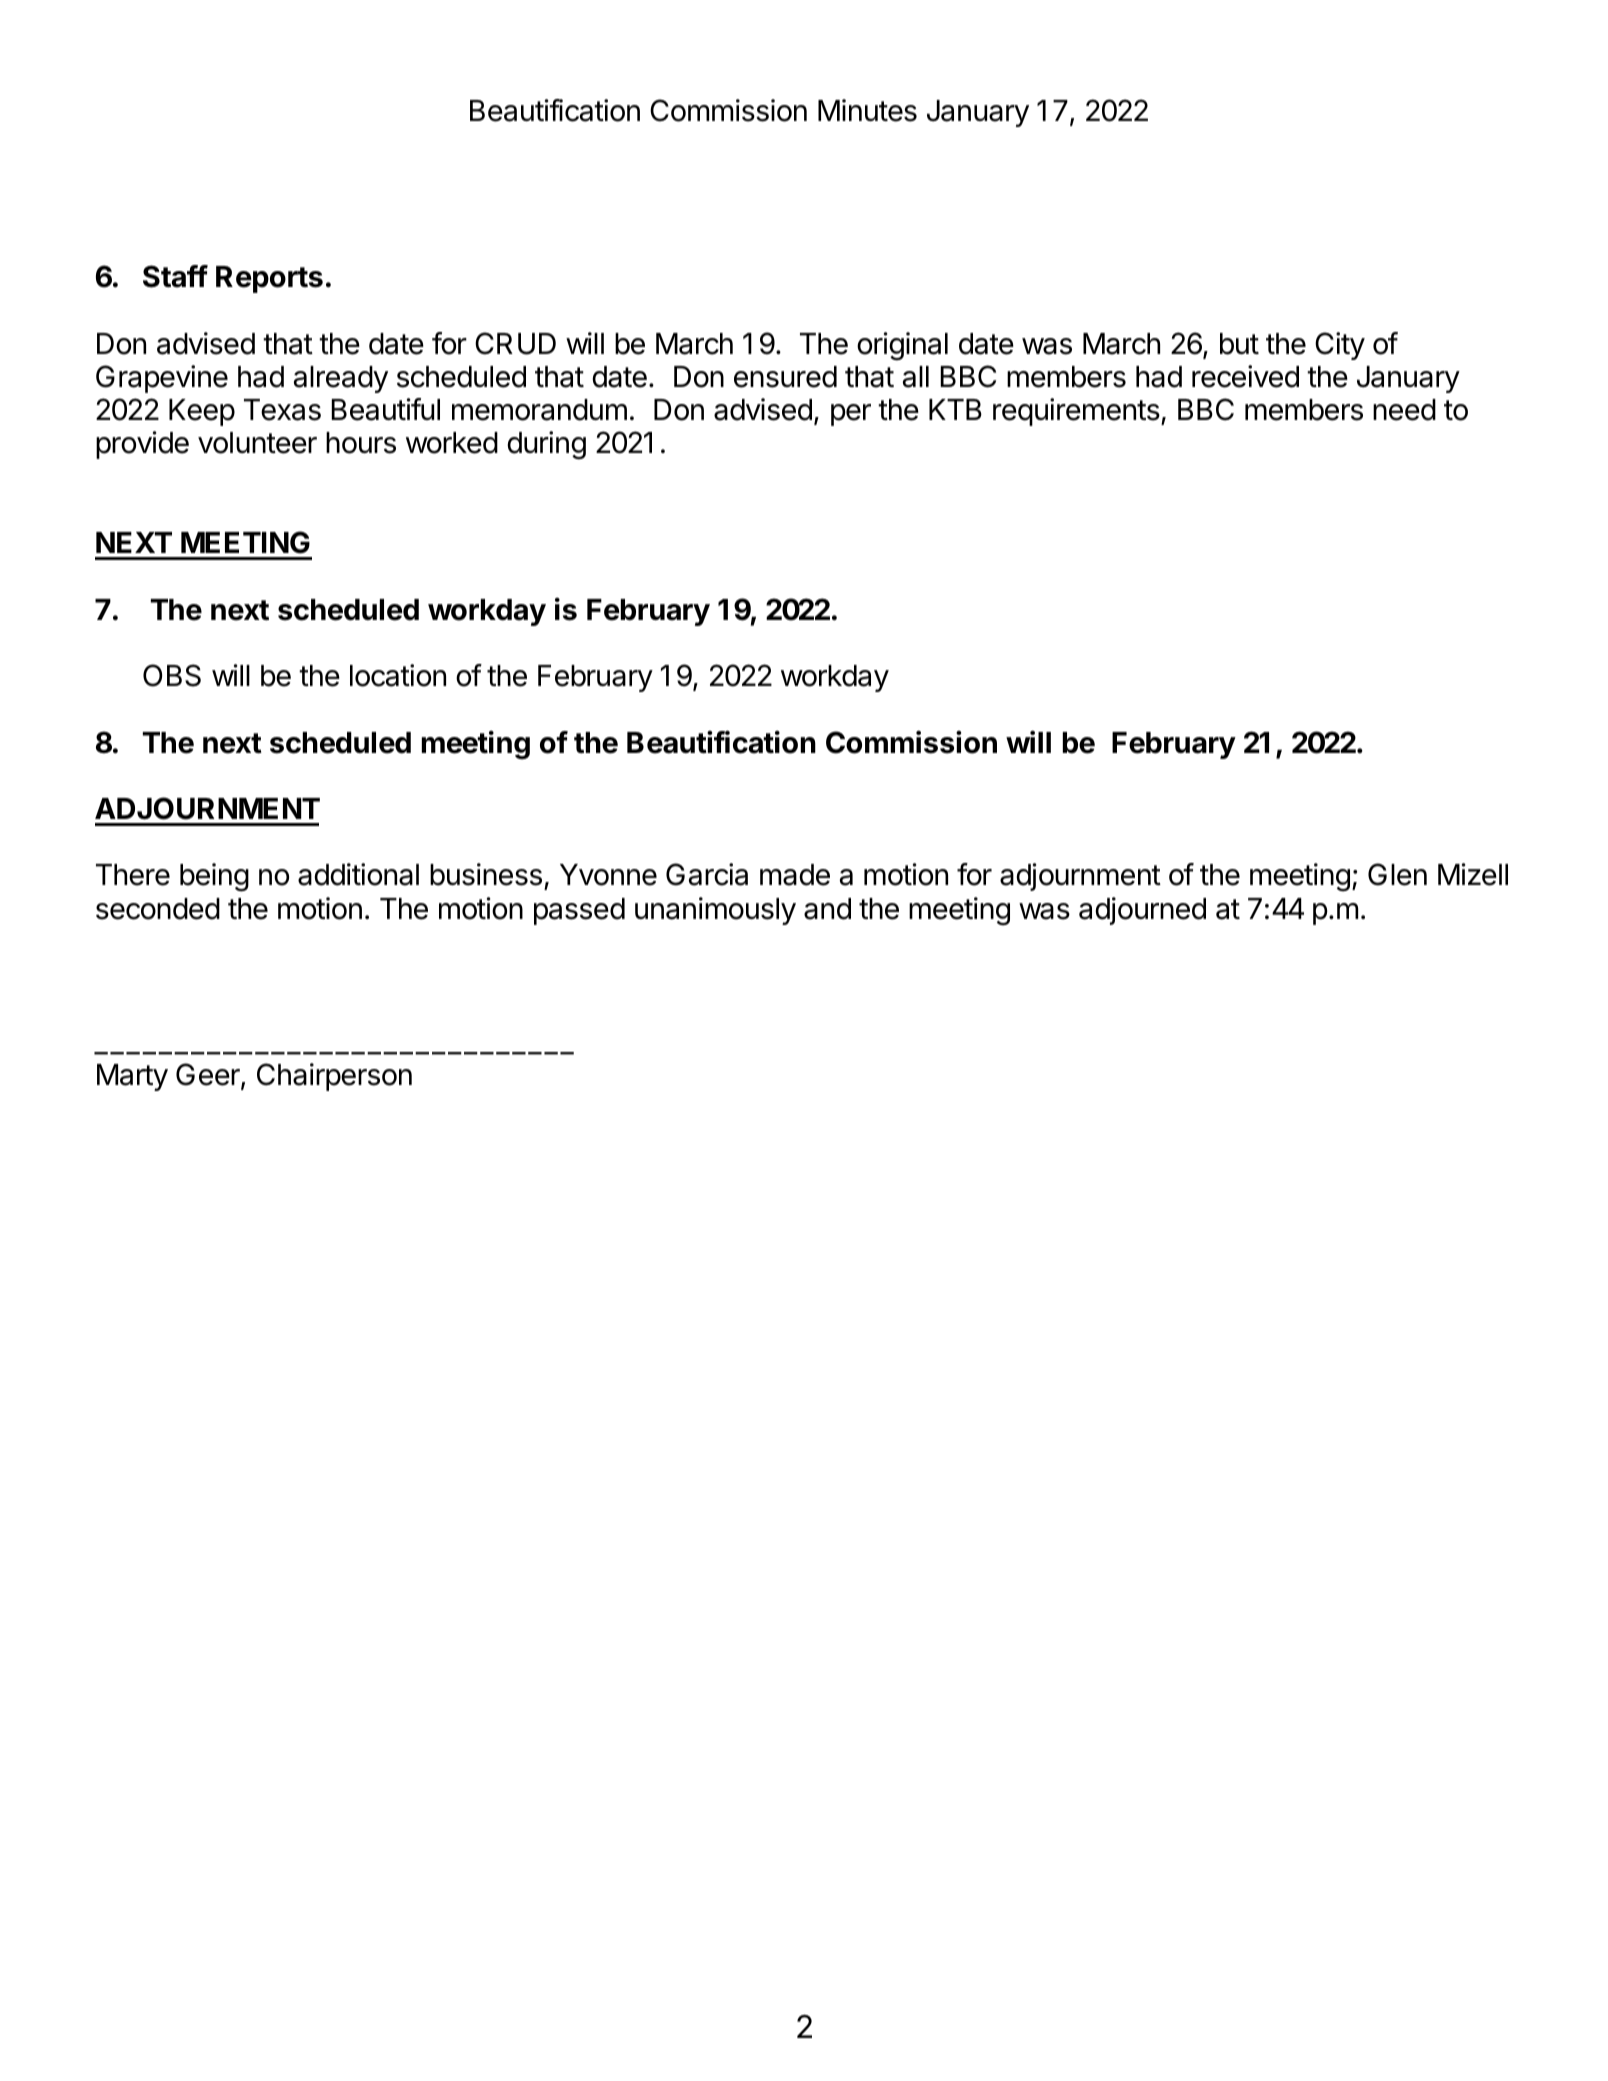 The height and width of the screenshot is (2081, 1608). What do you see at coordinates (1239, 344) in the screenshot?
I see `but` at bounding box center [1239, 344].
